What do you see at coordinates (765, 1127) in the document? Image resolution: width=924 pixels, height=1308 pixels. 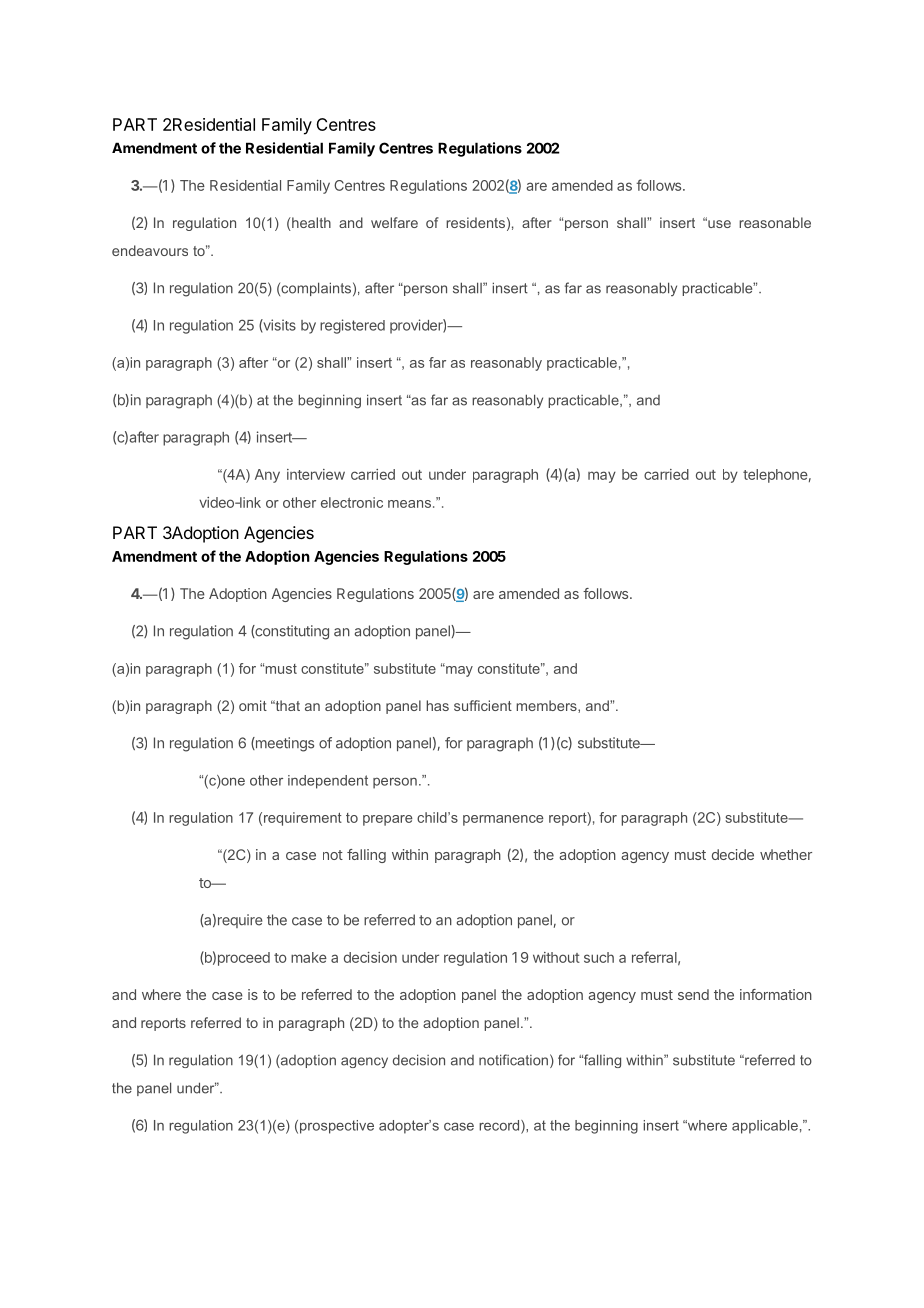 I see `applicable` at bounding box center [765, 1127].
